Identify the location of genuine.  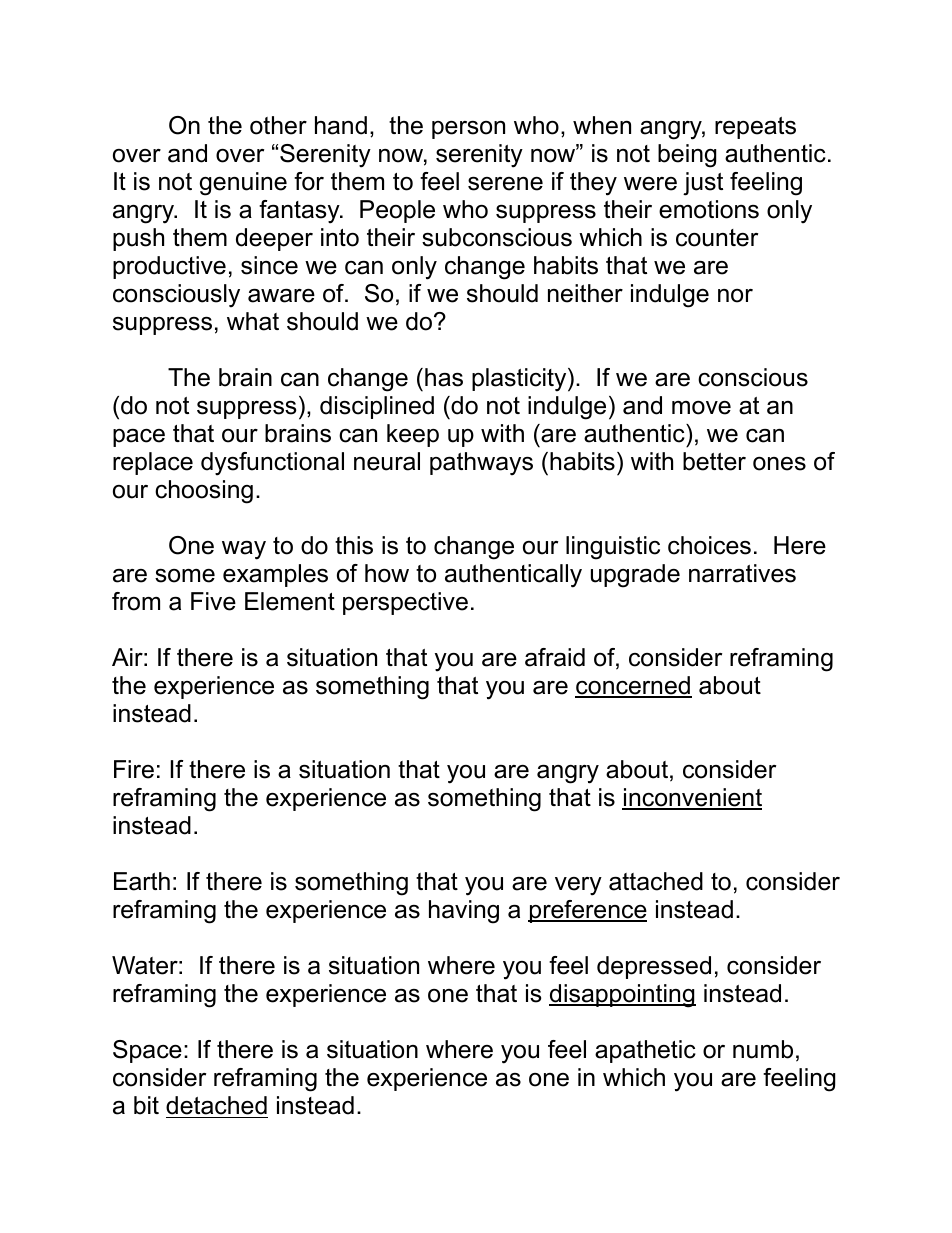
(243, 184).
